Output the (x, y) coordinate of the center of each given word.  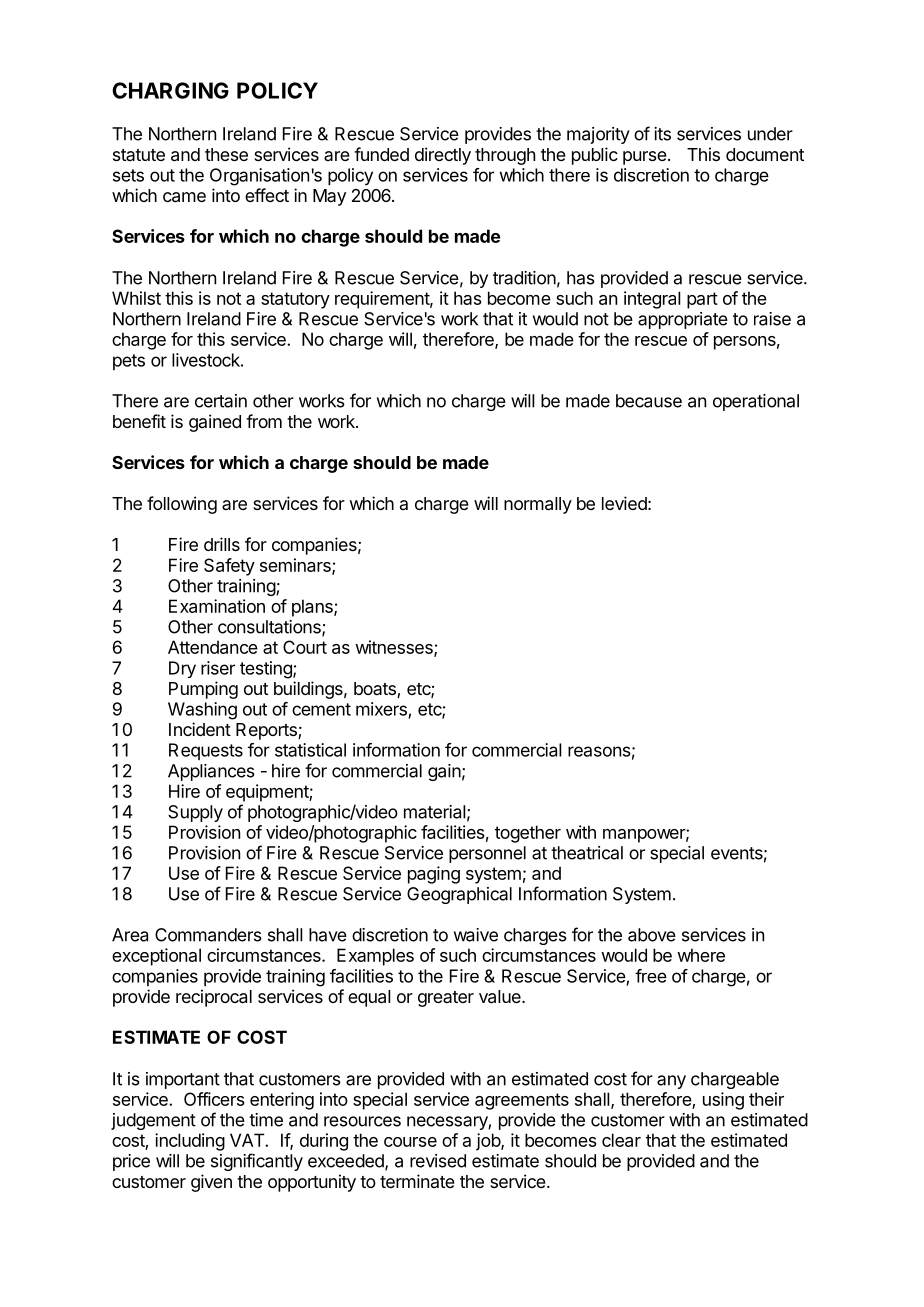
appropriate (683, 320)
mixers (382, 710)
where (701, 955)
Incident (200, 729)
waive (476, 935)
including (190, 1142)
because (649, 401)
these (226, 154)
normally (538, 505)
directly (443, 156)
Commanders (208, 935)
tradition (524, 278)
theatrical (587, 853)
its (662, 134)
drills (222, 544)
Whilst (136, 298)
